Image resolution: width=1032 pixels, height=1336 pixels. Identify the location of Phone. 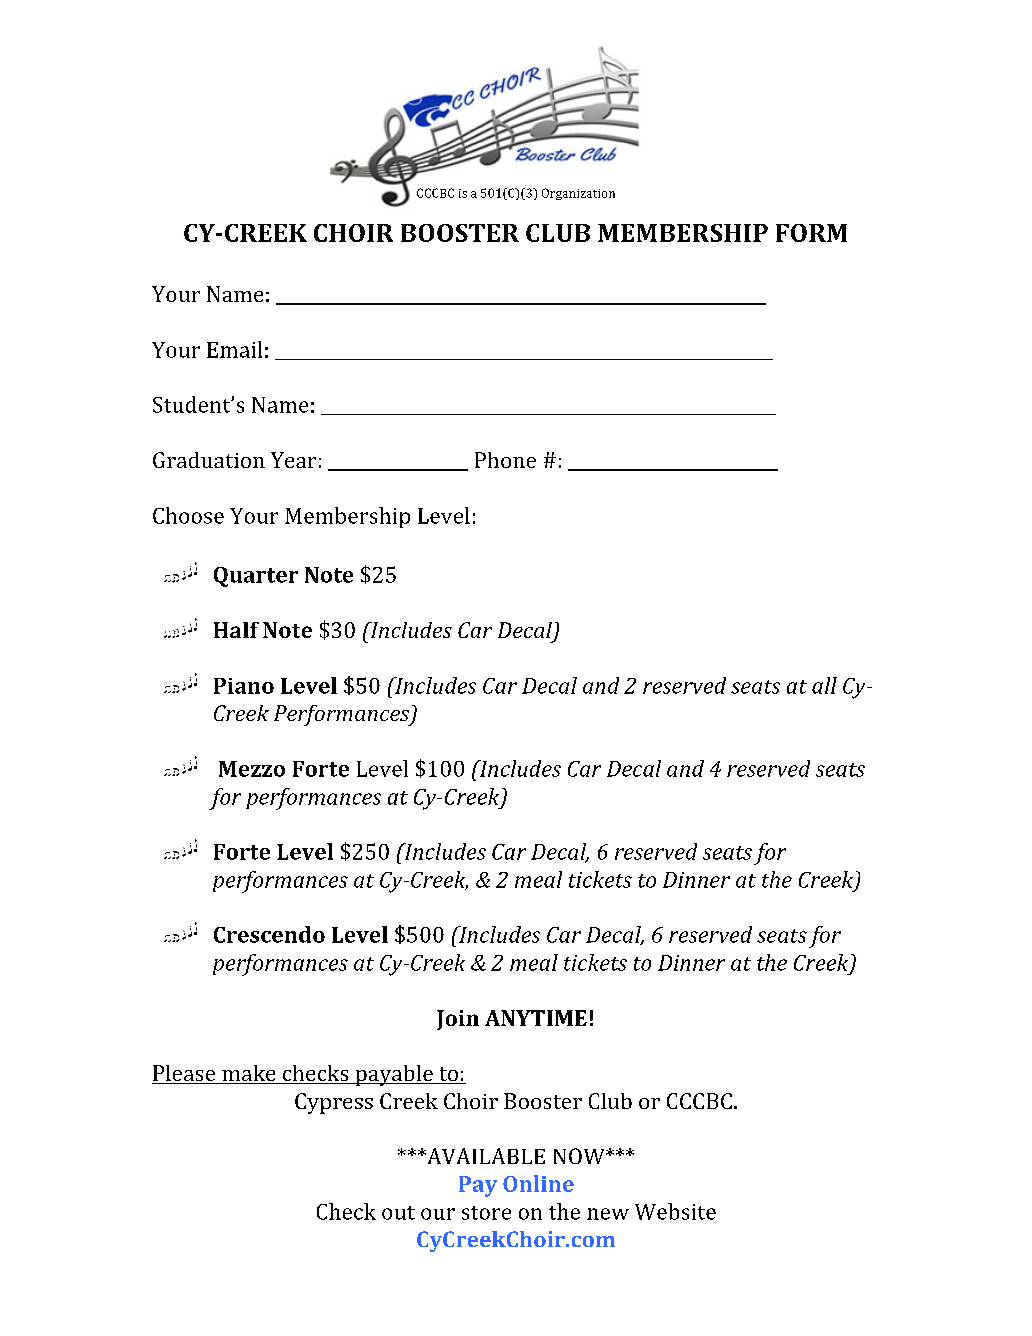
(505, 460).
